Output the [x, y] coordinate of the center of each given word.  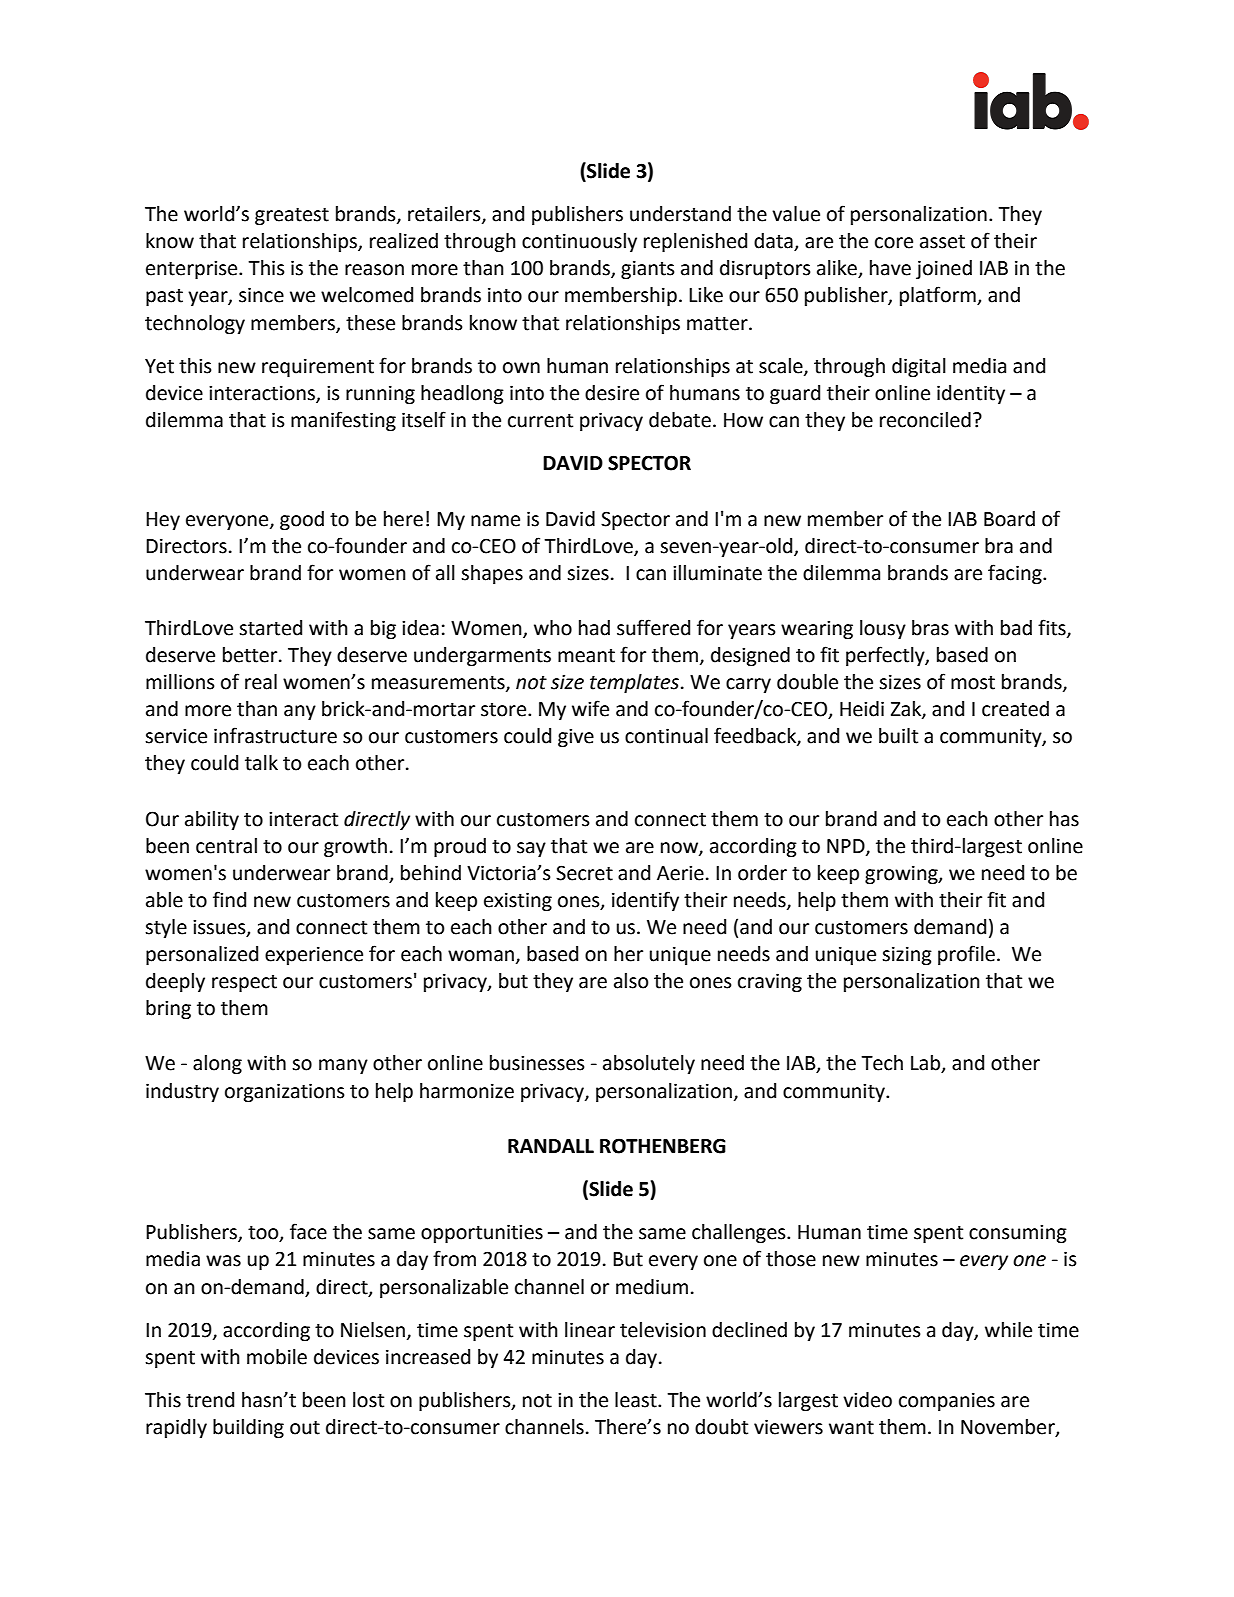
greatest [292, 216]
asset [942, 242]
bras [930, 628]
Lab [927, 1064]
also [631, 981]
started [270, 628]
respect [244, 983]
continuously [579, 242]
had [594, 628]
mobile [277, 1357]
